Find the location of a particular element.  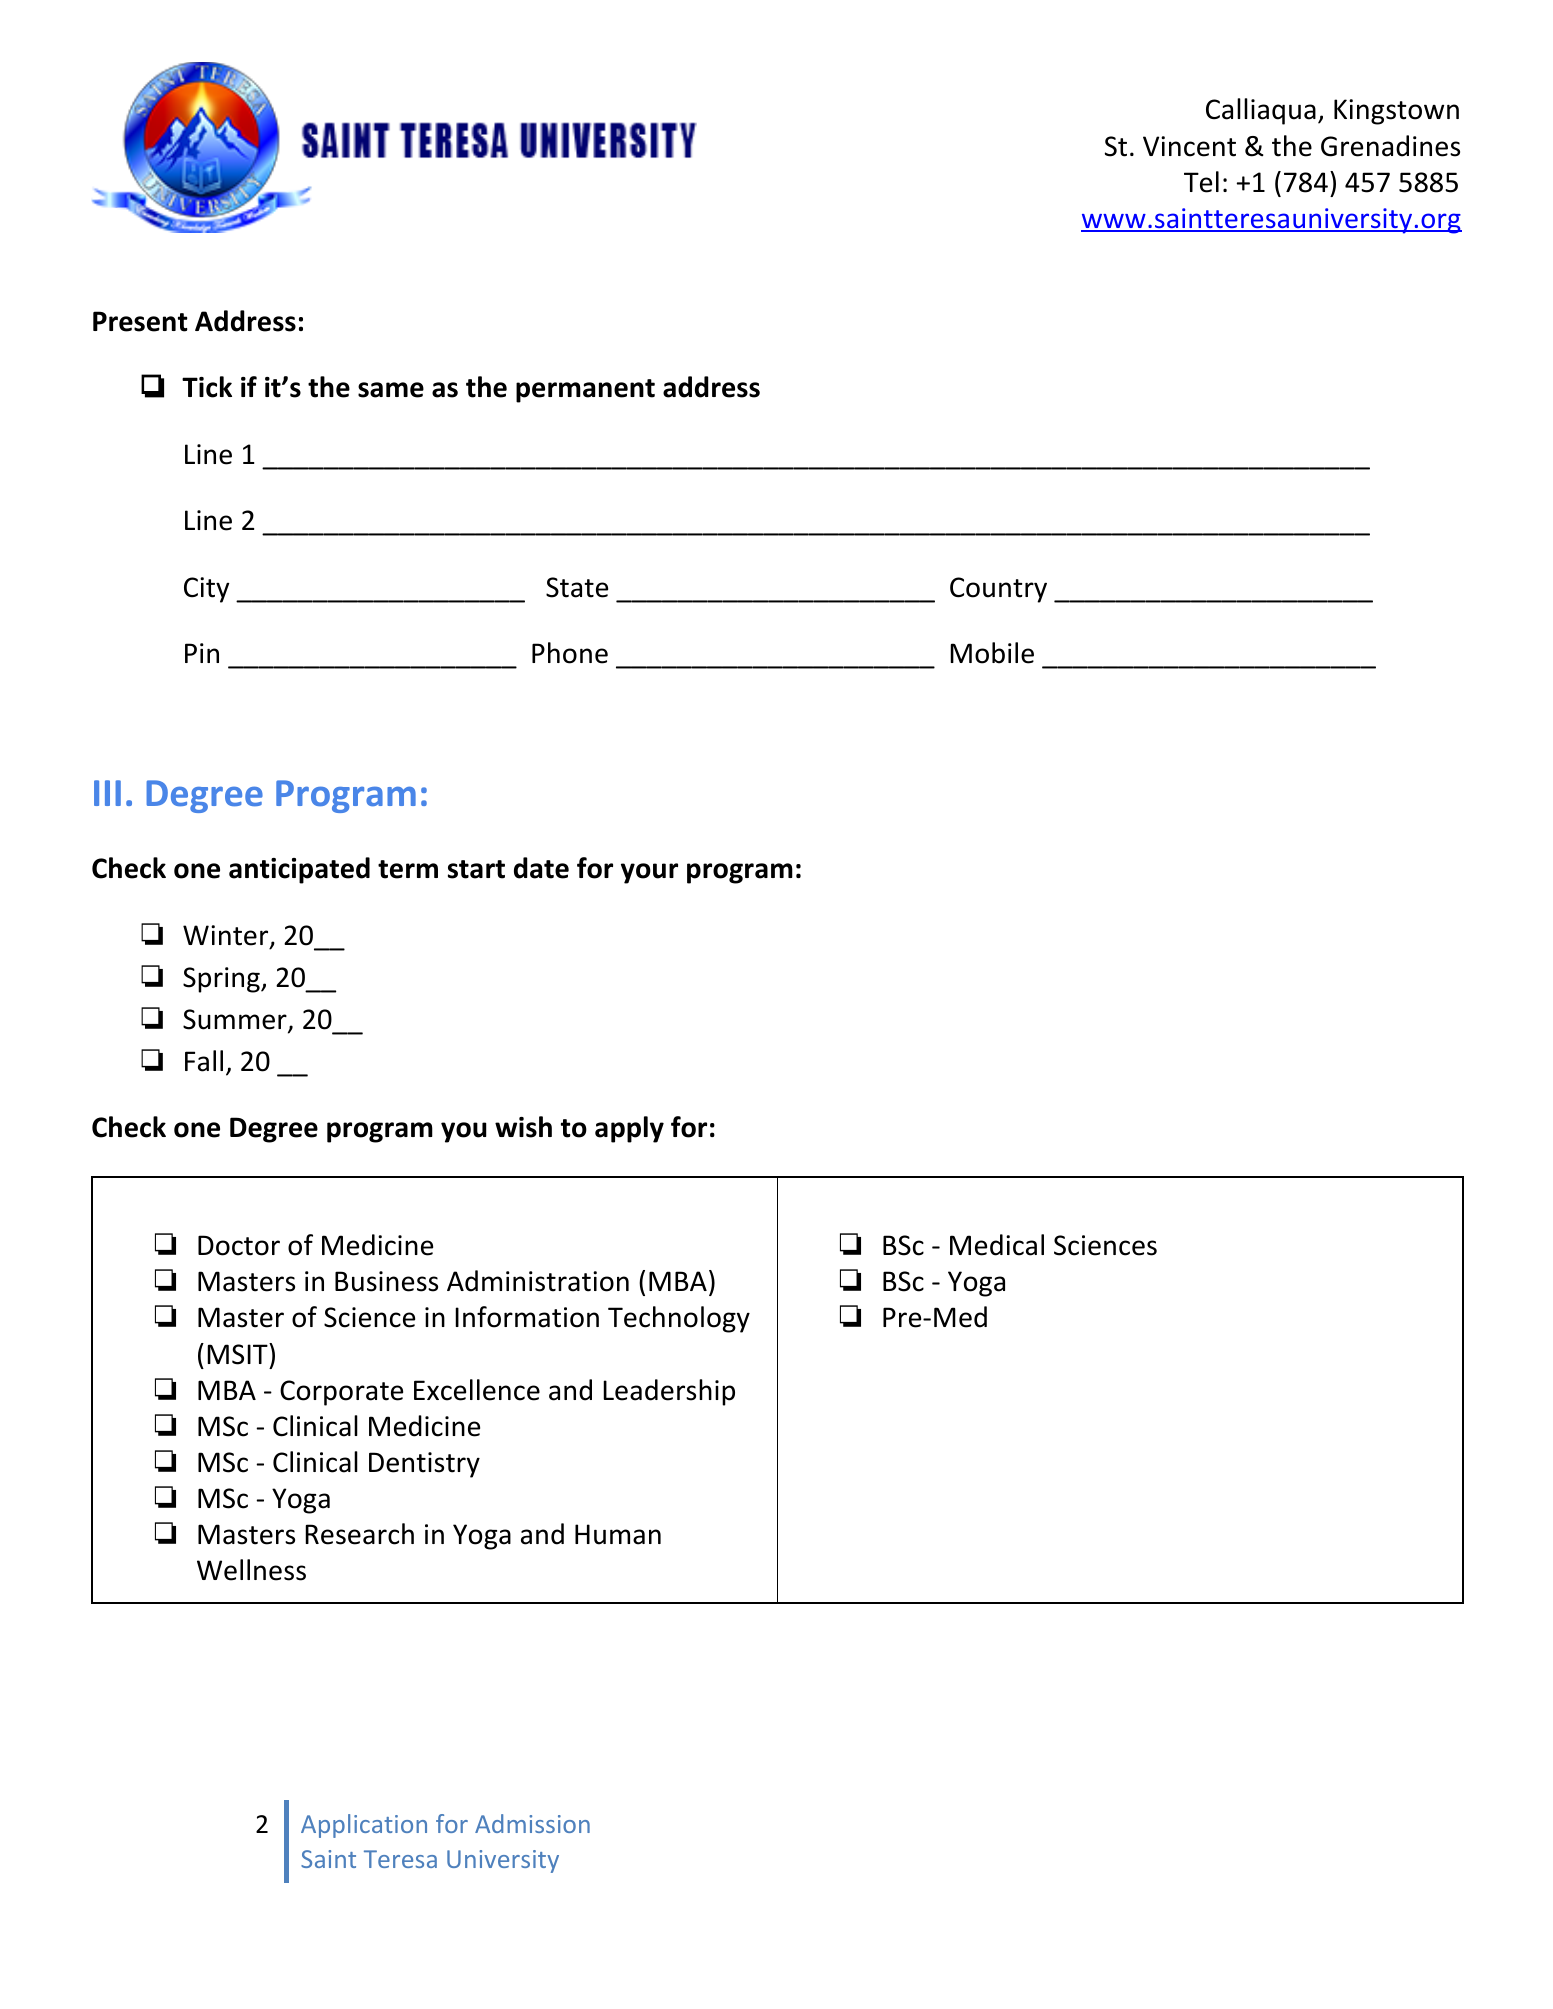

Application is located at coordinates (364, 1826).
